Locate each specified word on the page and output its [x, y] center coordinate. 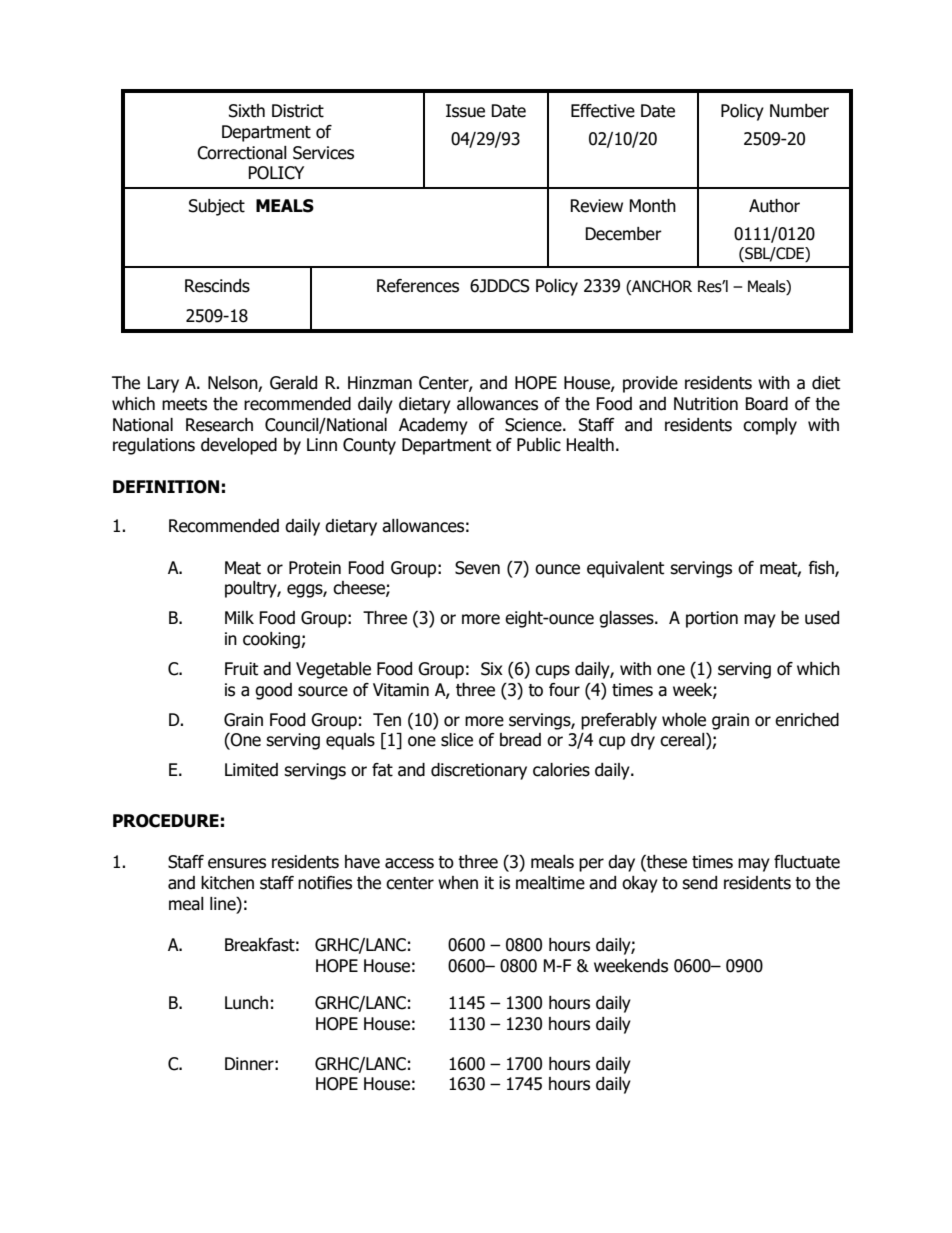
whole [684, 720]
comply [770, 426]
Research [219, 425]
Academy [433, 426]
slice [457, 740]
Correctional [242, 153]
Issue [465, 111]
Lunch [246, 1003]
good [273, 691]
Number [799, 111]
